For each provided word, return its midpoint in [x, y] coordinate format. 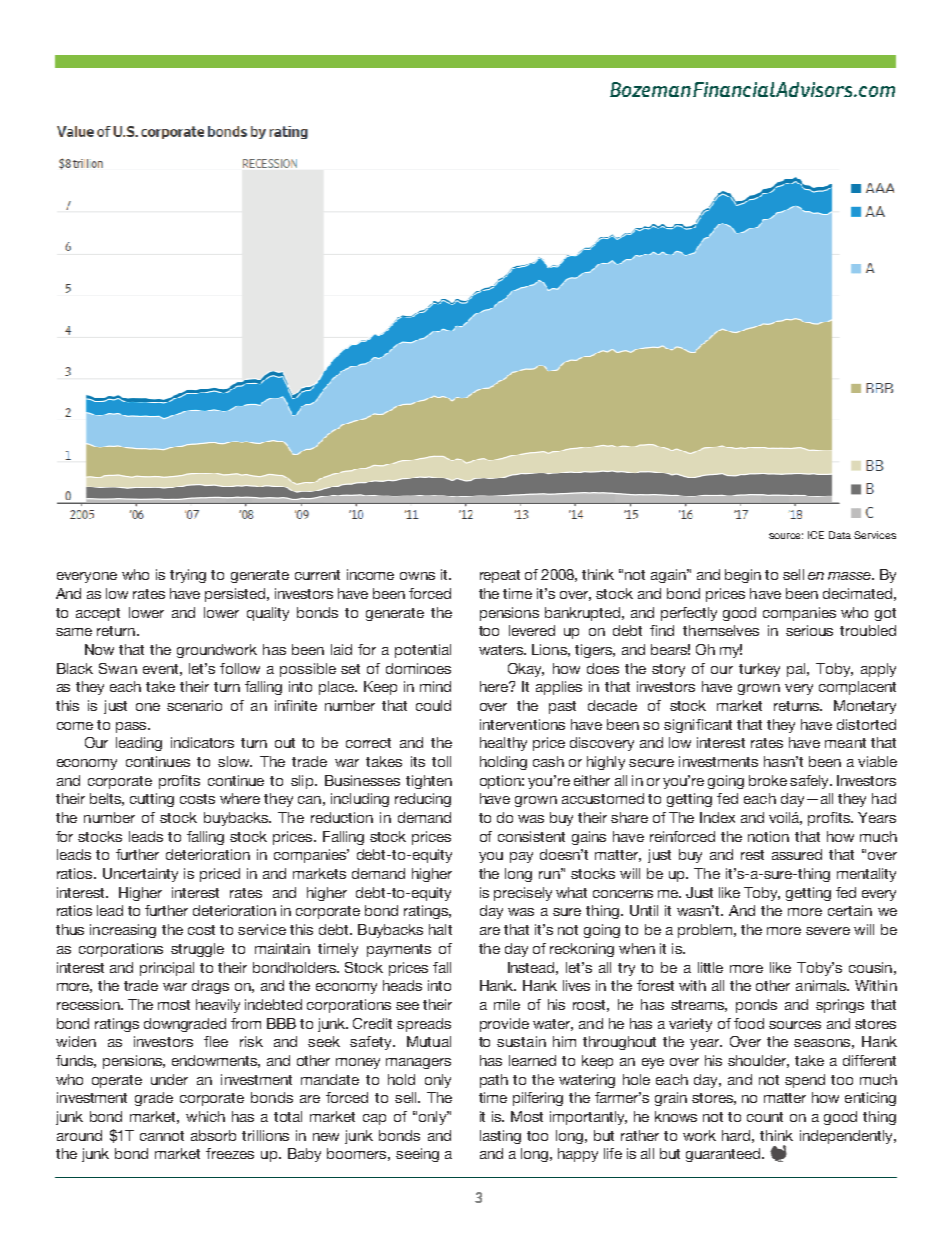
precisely [523, 894]
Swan [118, 668]
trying [188, 576]
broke [768, 780]
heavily [218, 1006]
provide [504, 1025]
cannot [162, 1136]
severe [828, 931]
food [749, 1023]
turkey [759, 670]
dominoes [418, 668]
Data [840, 535]
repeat [500, 576]
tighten [429, 782]
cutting [152, 800]
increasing [123, 931]
